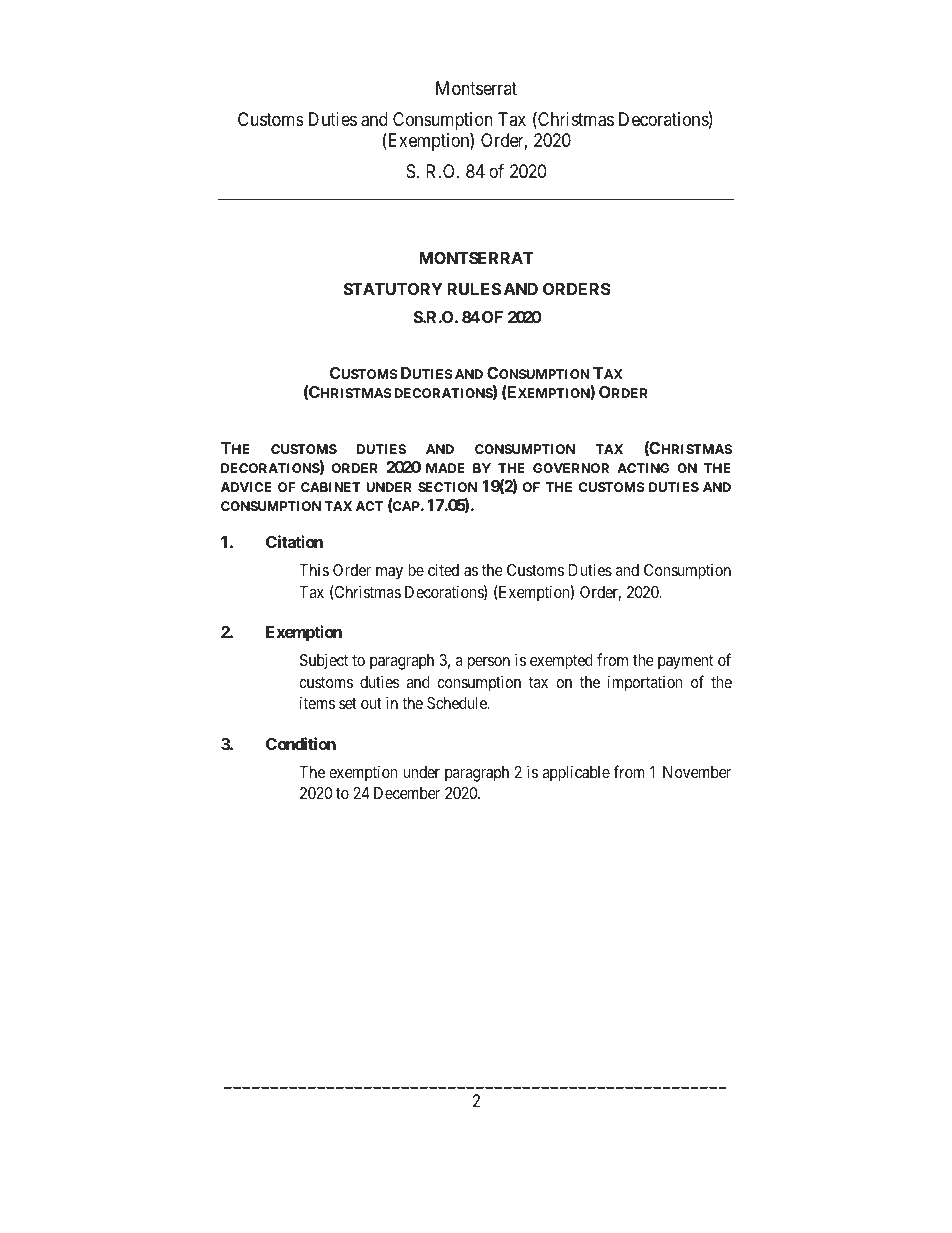 This screenshot has width=952, height=1233. I want to click on Condition, so click(301, 743).
